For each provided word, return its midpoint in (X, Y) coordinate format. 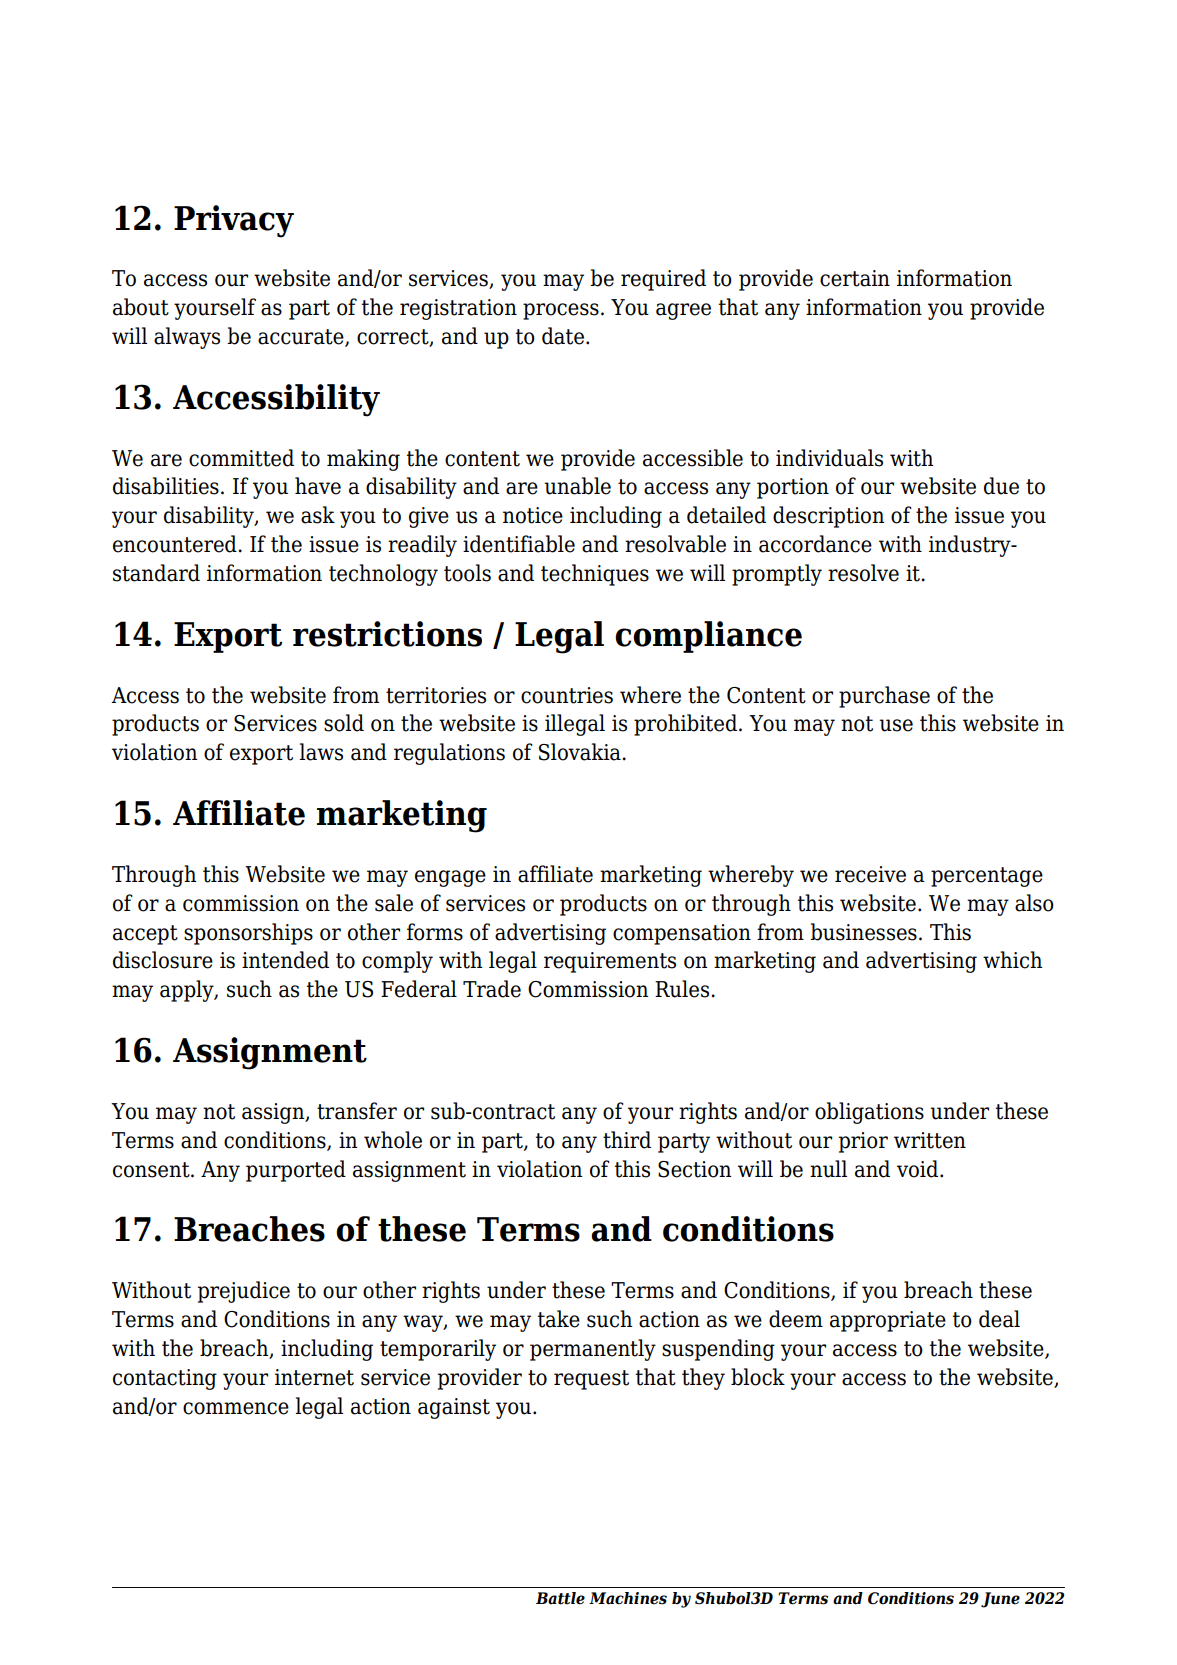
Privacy (234, 221)
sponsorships (248, 934)
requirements (610, 962)
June (1000, 1600)
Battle (560, 1598)
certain (855, 278)
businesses (863, 932)
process (561, 311)
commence (236, 1408)
